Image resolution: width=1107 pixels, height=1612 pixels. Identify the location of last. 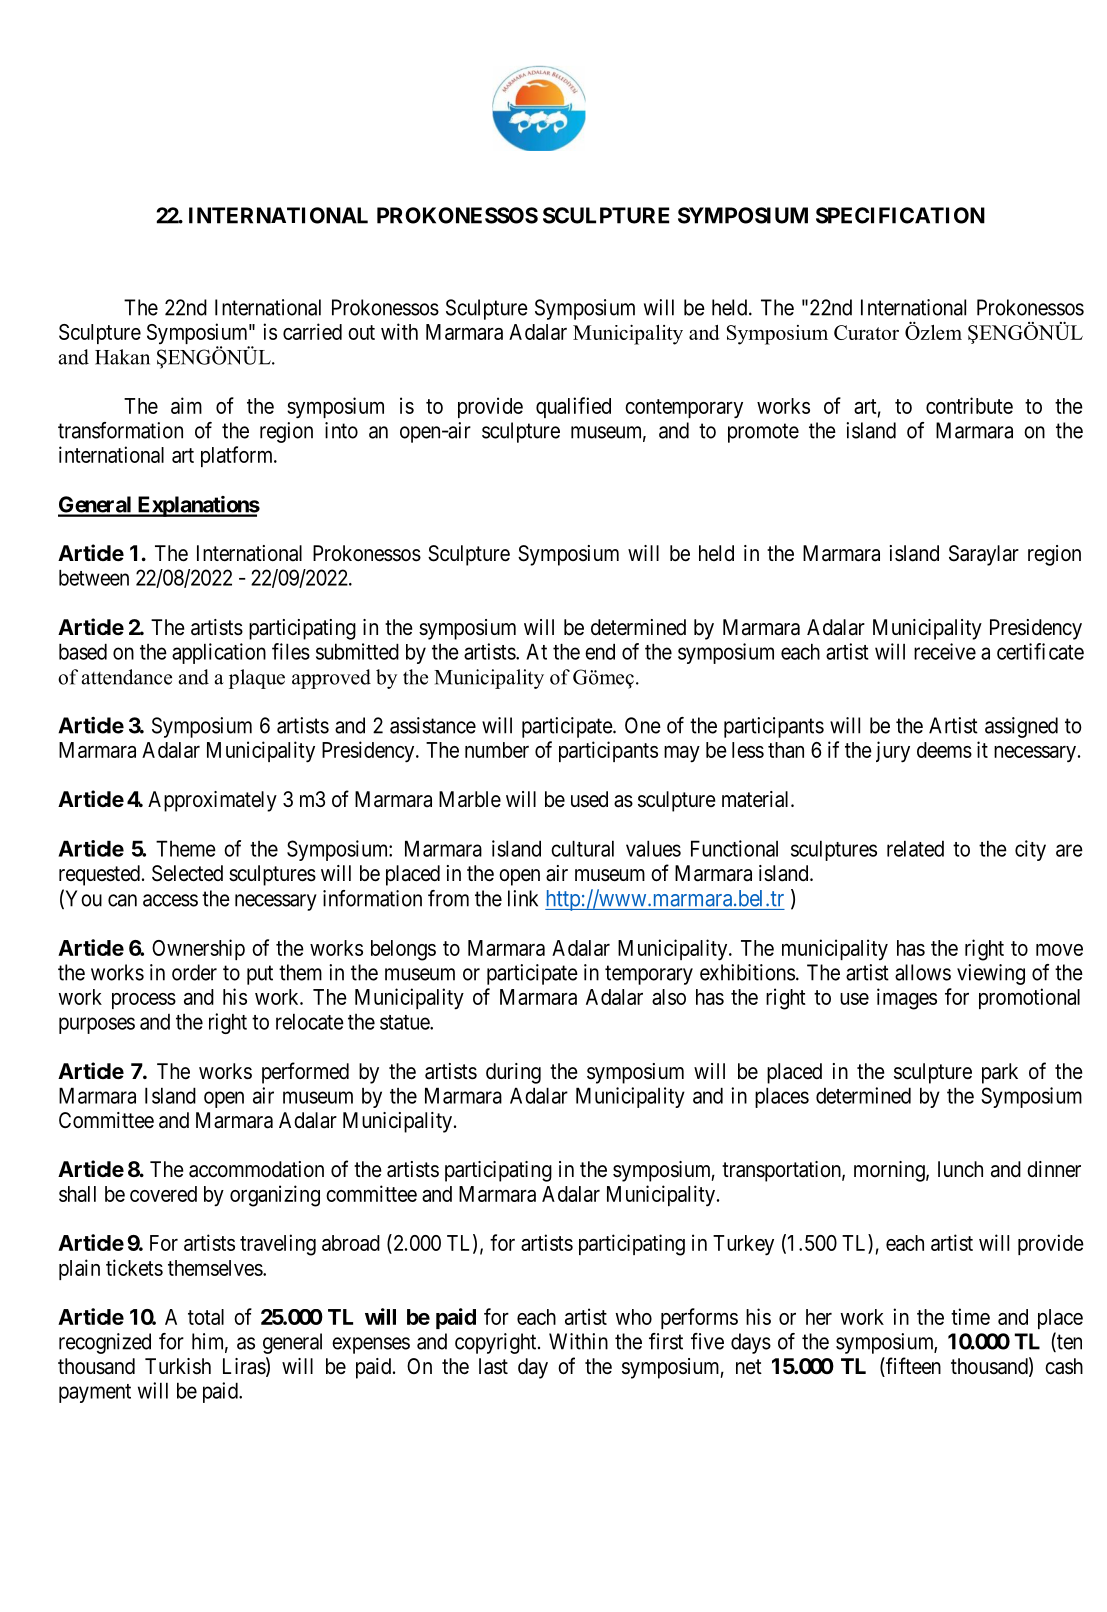
(493, 1366).
